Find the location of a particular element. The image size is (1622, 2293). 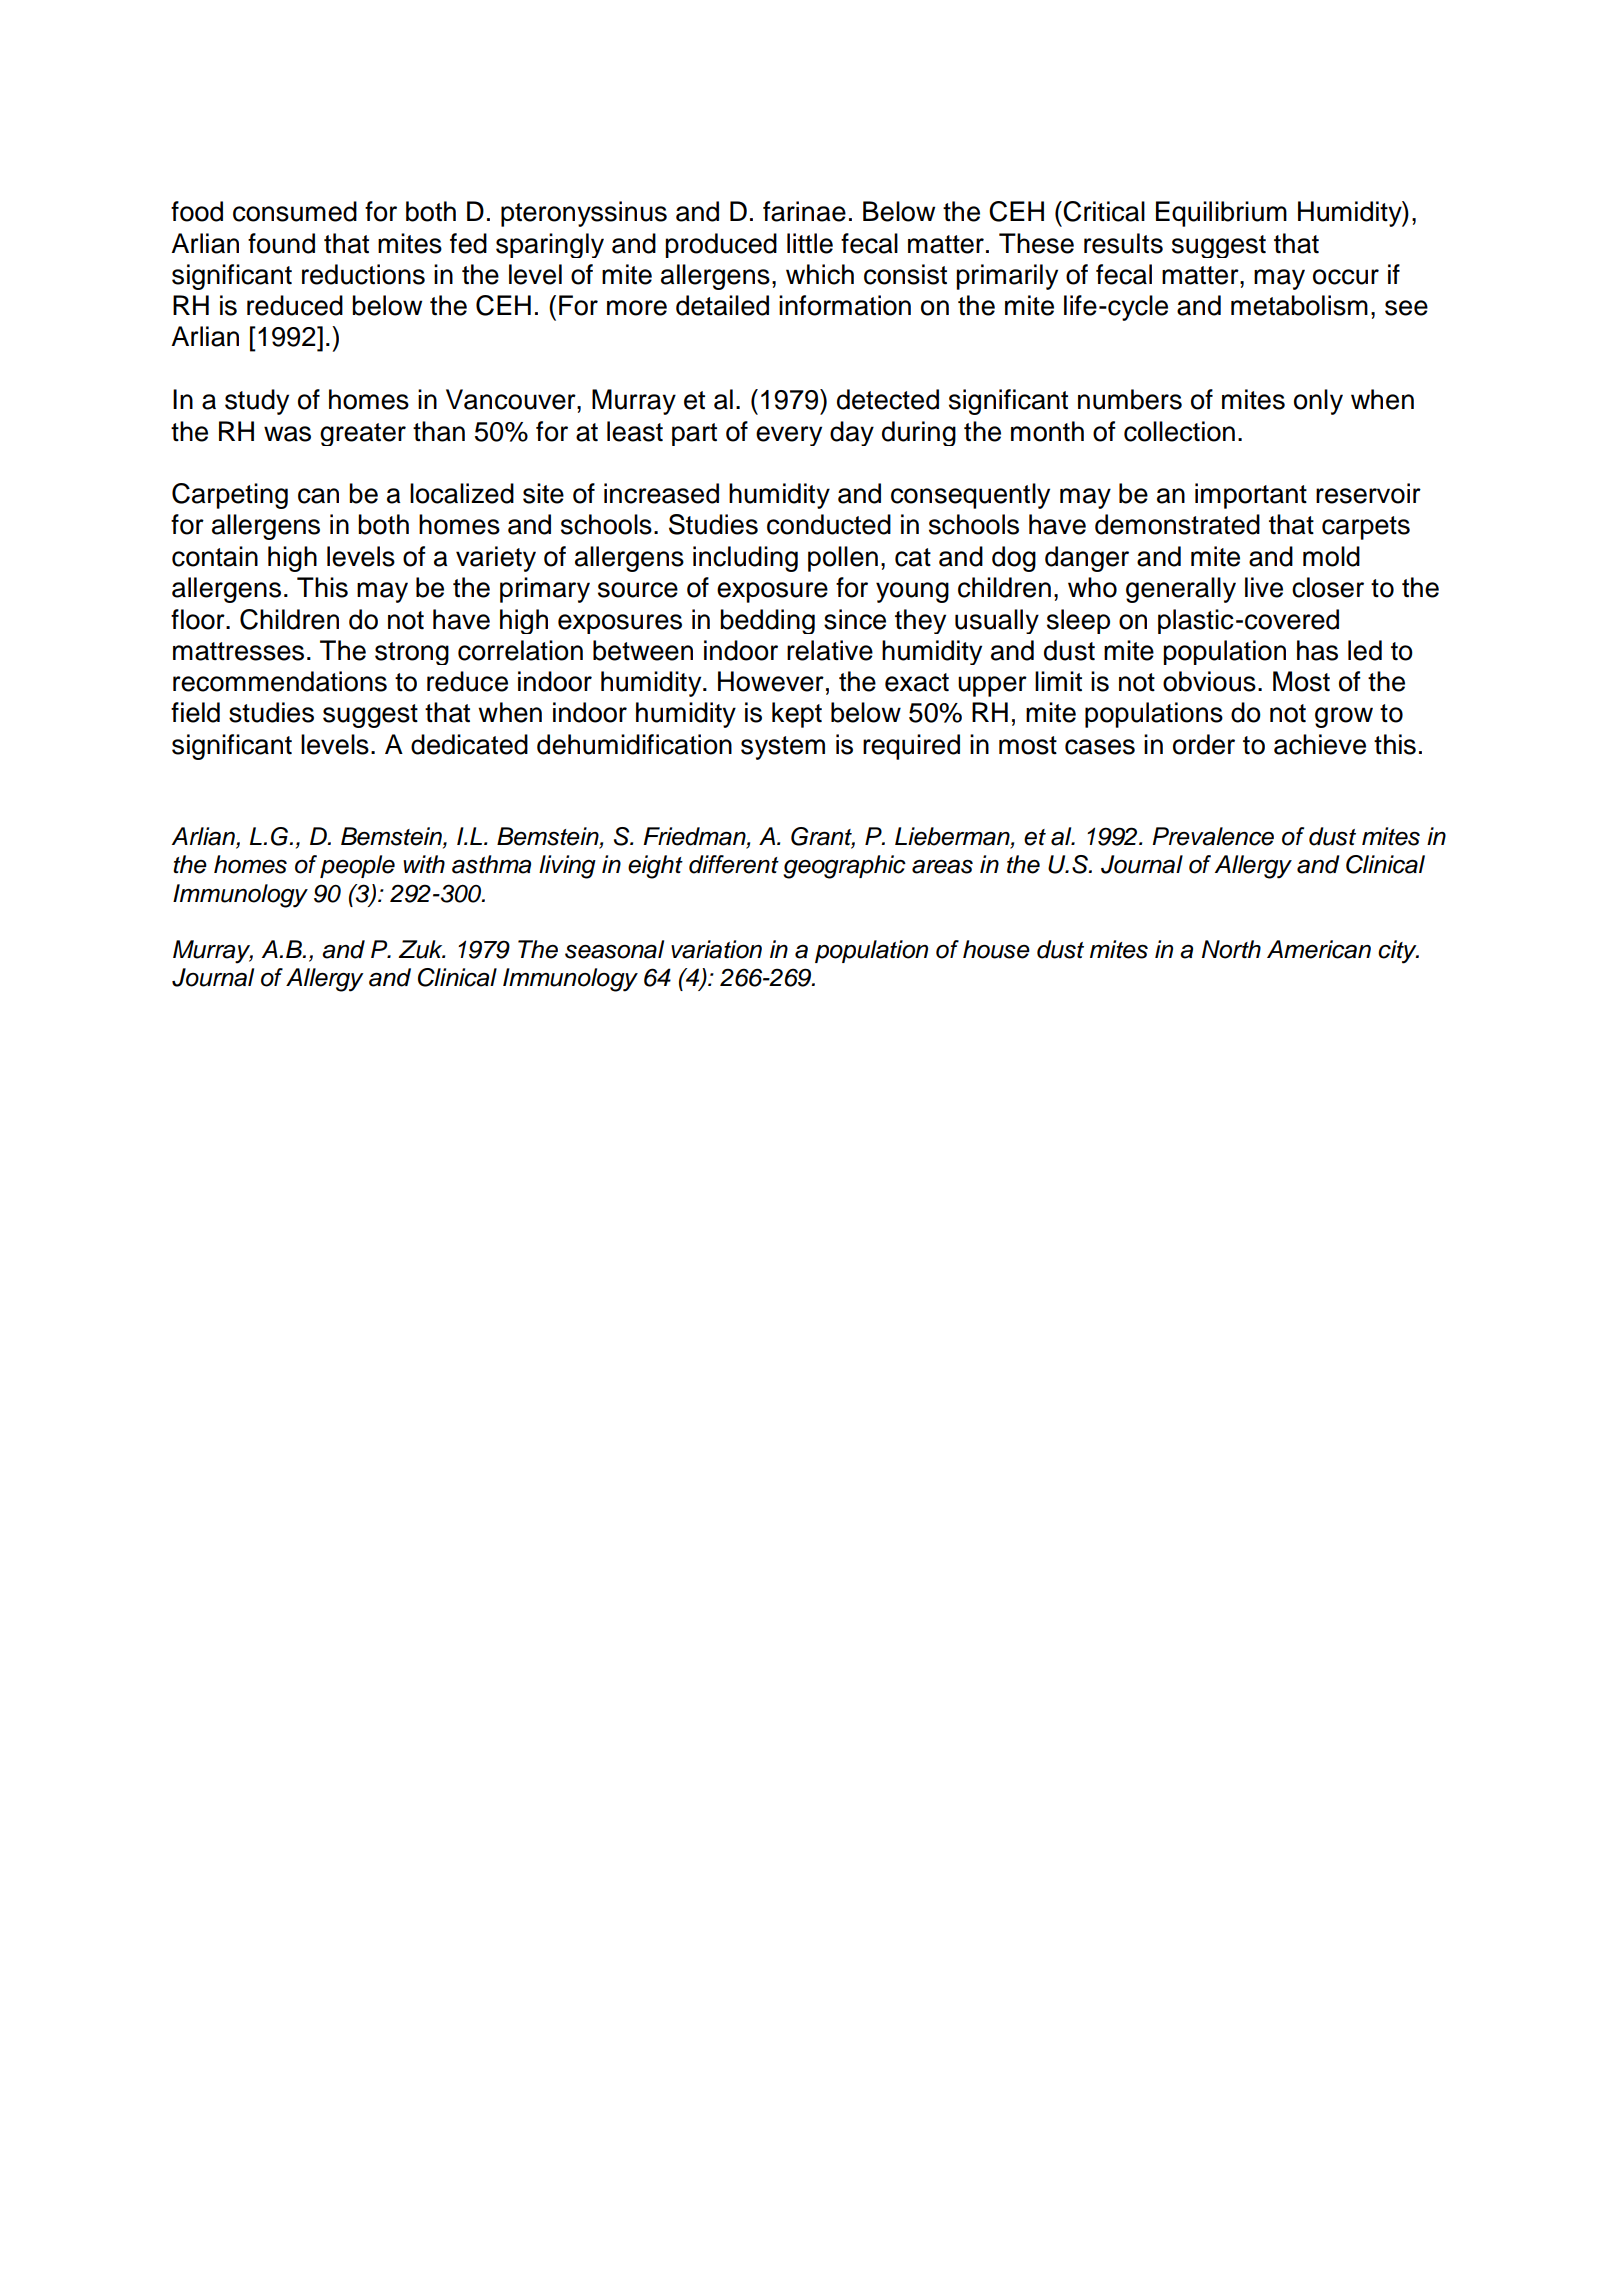

relative is located at coordinates (830, 650).
